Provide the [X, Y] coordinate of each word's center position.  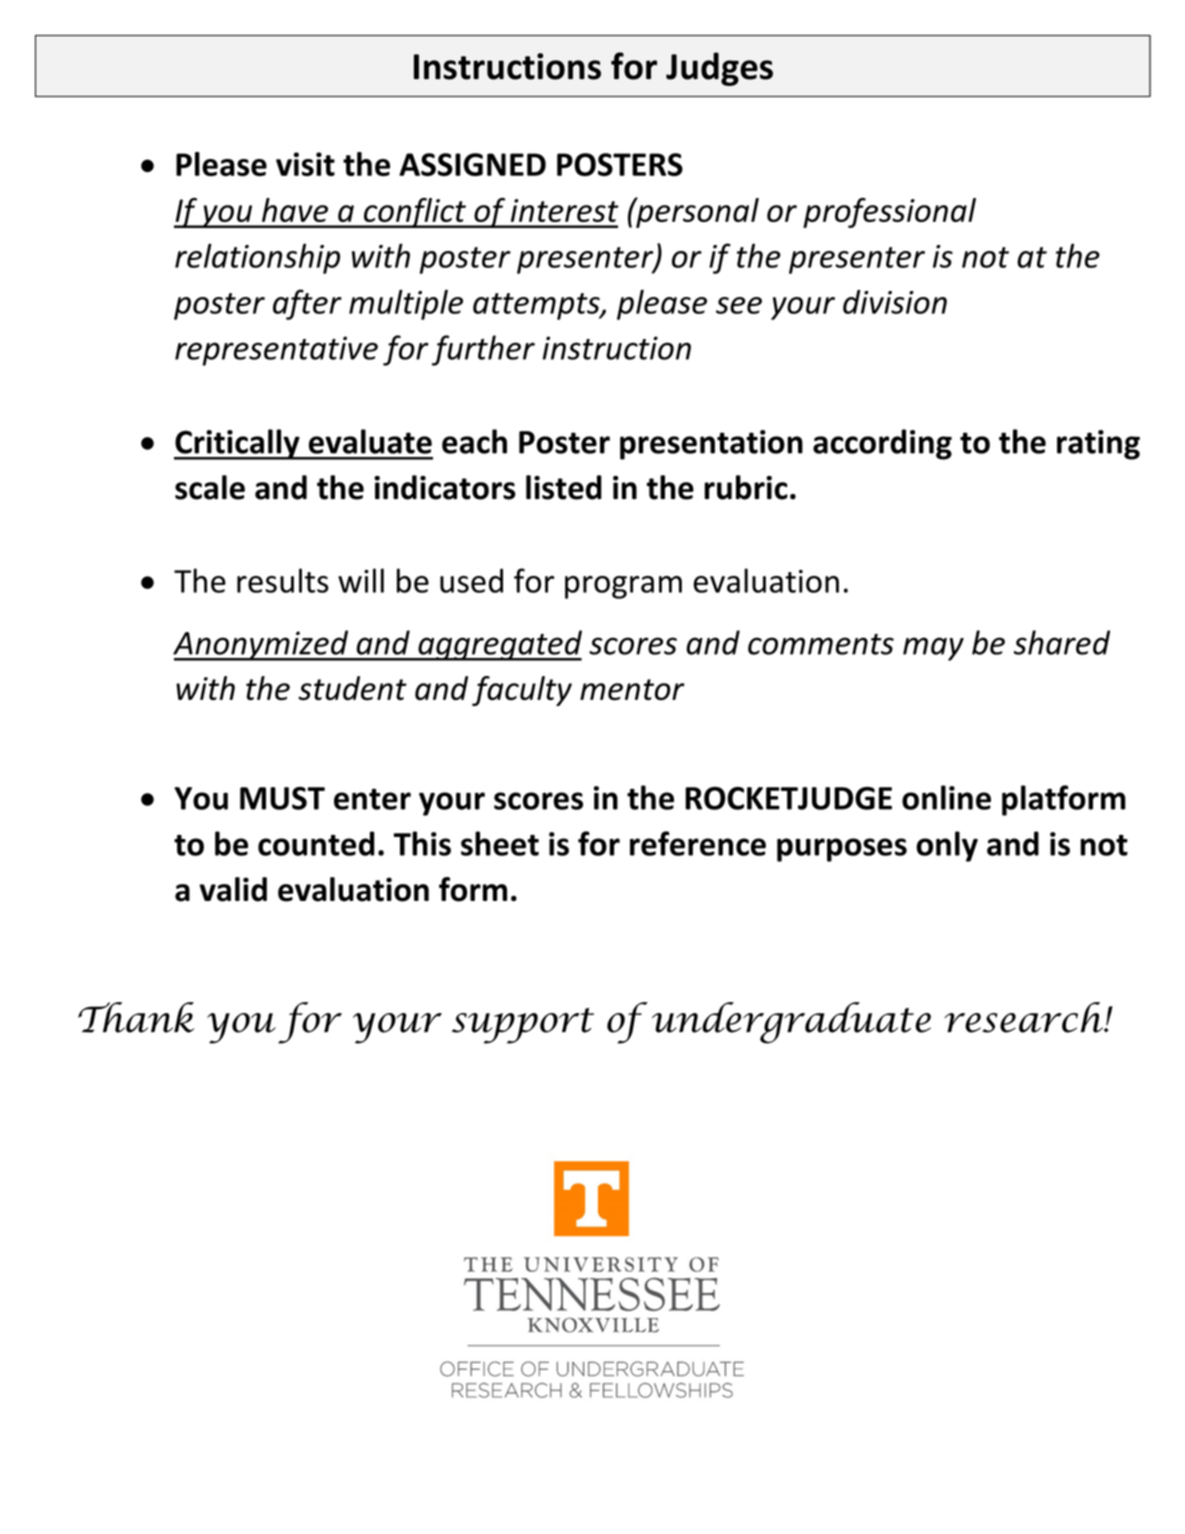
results [283, 580]
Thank [136, 1017]
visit [305, 164]
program [623, 587]
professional [889, 213]
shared [1062, 642]
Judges [719, 69]
